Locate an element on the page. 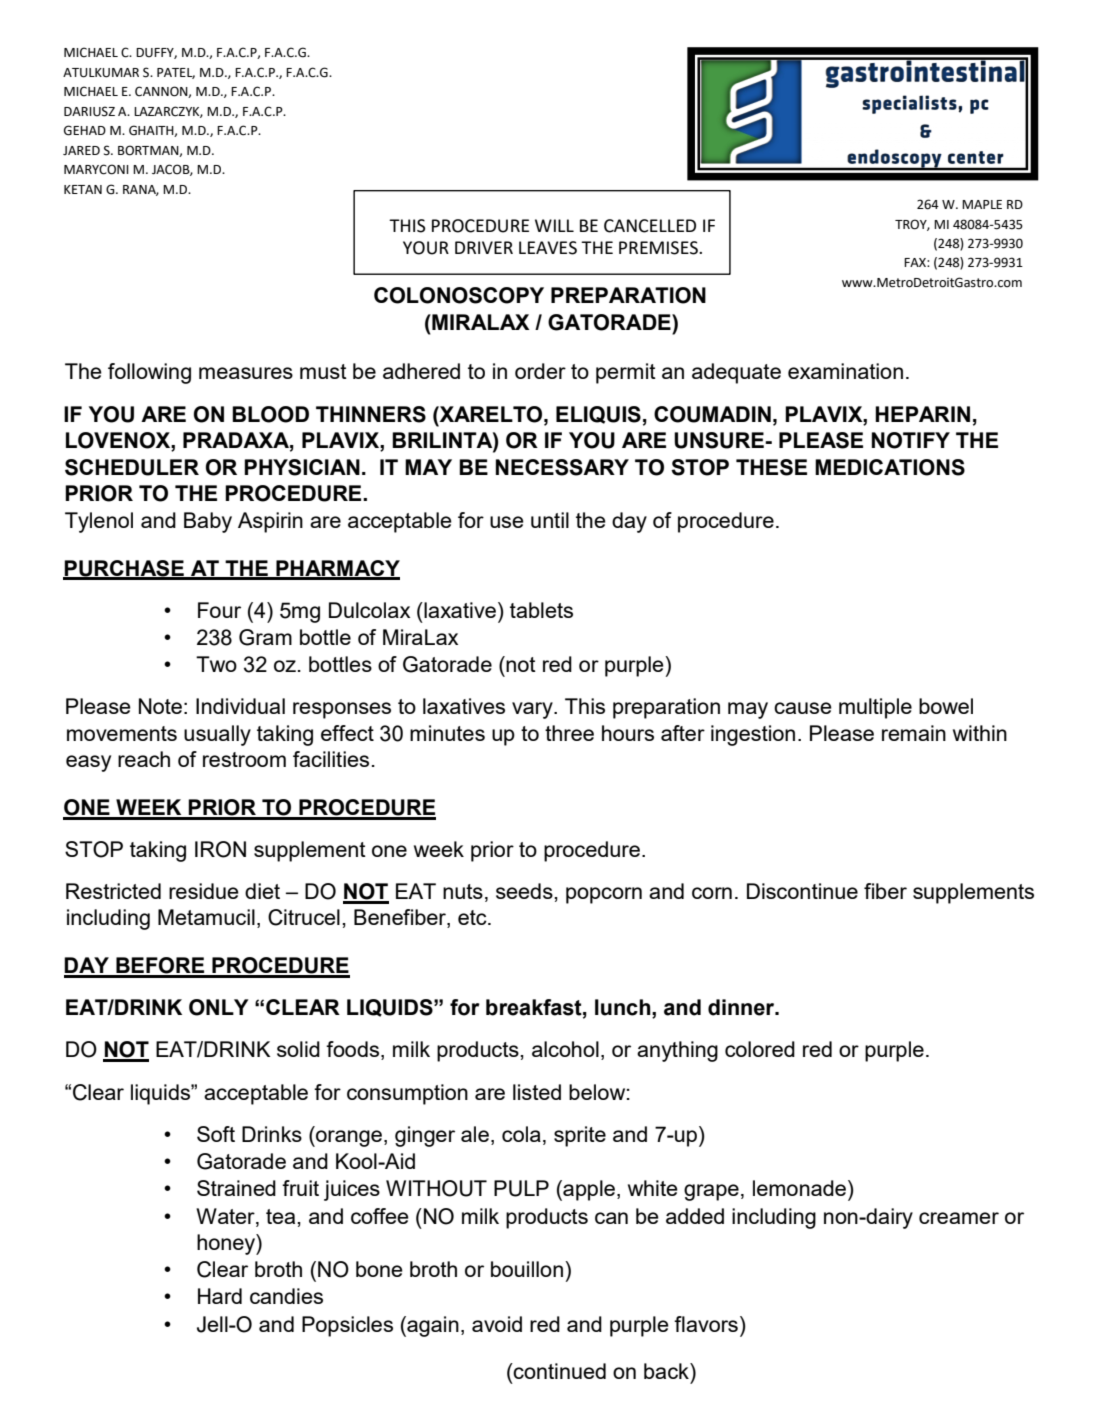 This image has height=1428, width=1103. Discontinue is located at coordinates (802, 891).
